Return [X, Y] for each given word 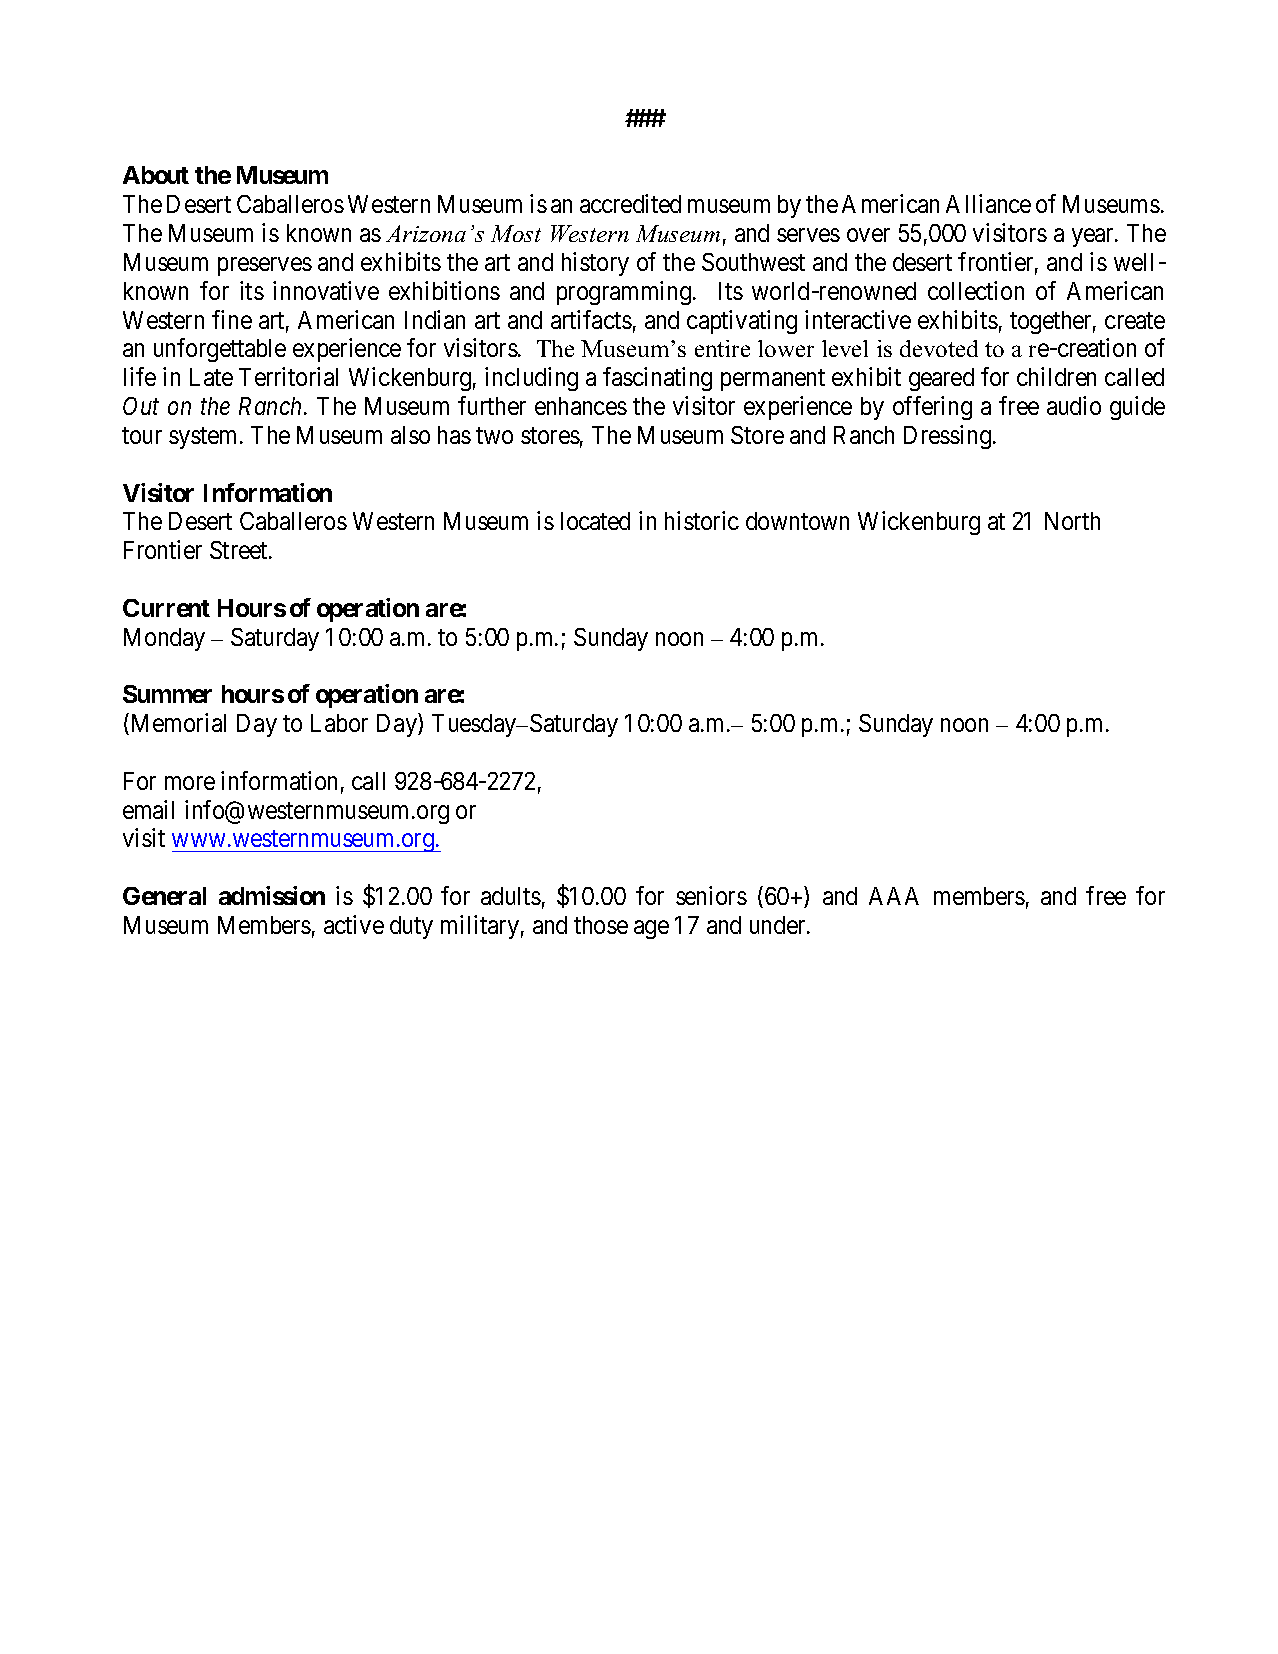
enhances [581, 406]
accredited [630, 203]
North [1072, 521]
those [601, 925]
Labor [339, 723]
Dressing [949, 437]
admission [272, 895]
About [156, 175]
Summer [167, 694]
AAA [894, 896]
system [205, 438]
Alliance [988, 203]
